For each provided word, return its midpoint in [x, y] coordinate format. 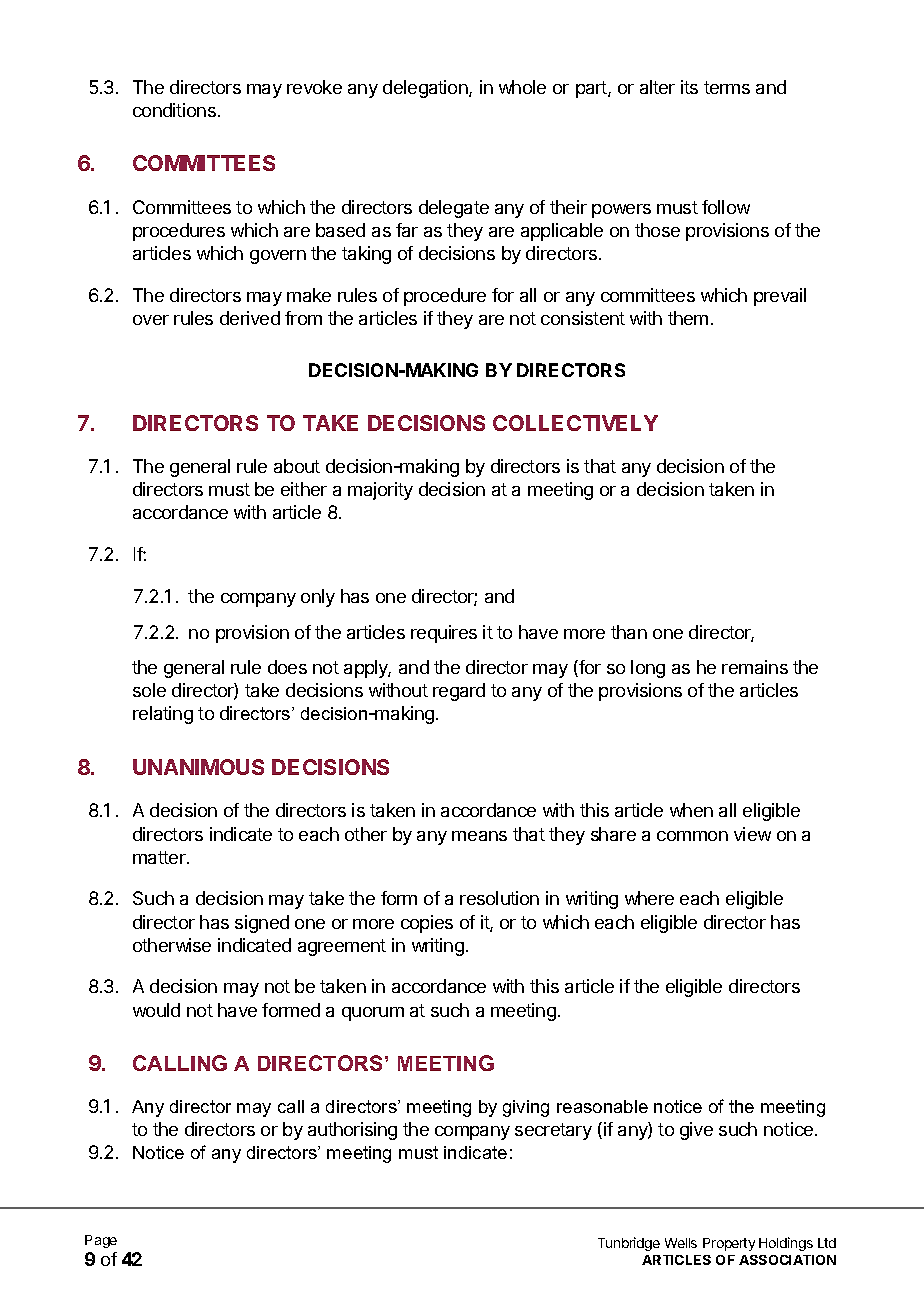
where [649, 898]
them [688, 318]
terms [727, 87]
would [156, 1010]
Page [101, 1241]
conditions [174, 110]
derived [250, 318]
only [318, 598]
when [691, 810]
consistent [583, 318]
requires [444, 634]
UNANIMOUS [198, 767]
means [479, 836]
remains [755, 667]
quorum [373, 1014]
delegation [426, 89]
